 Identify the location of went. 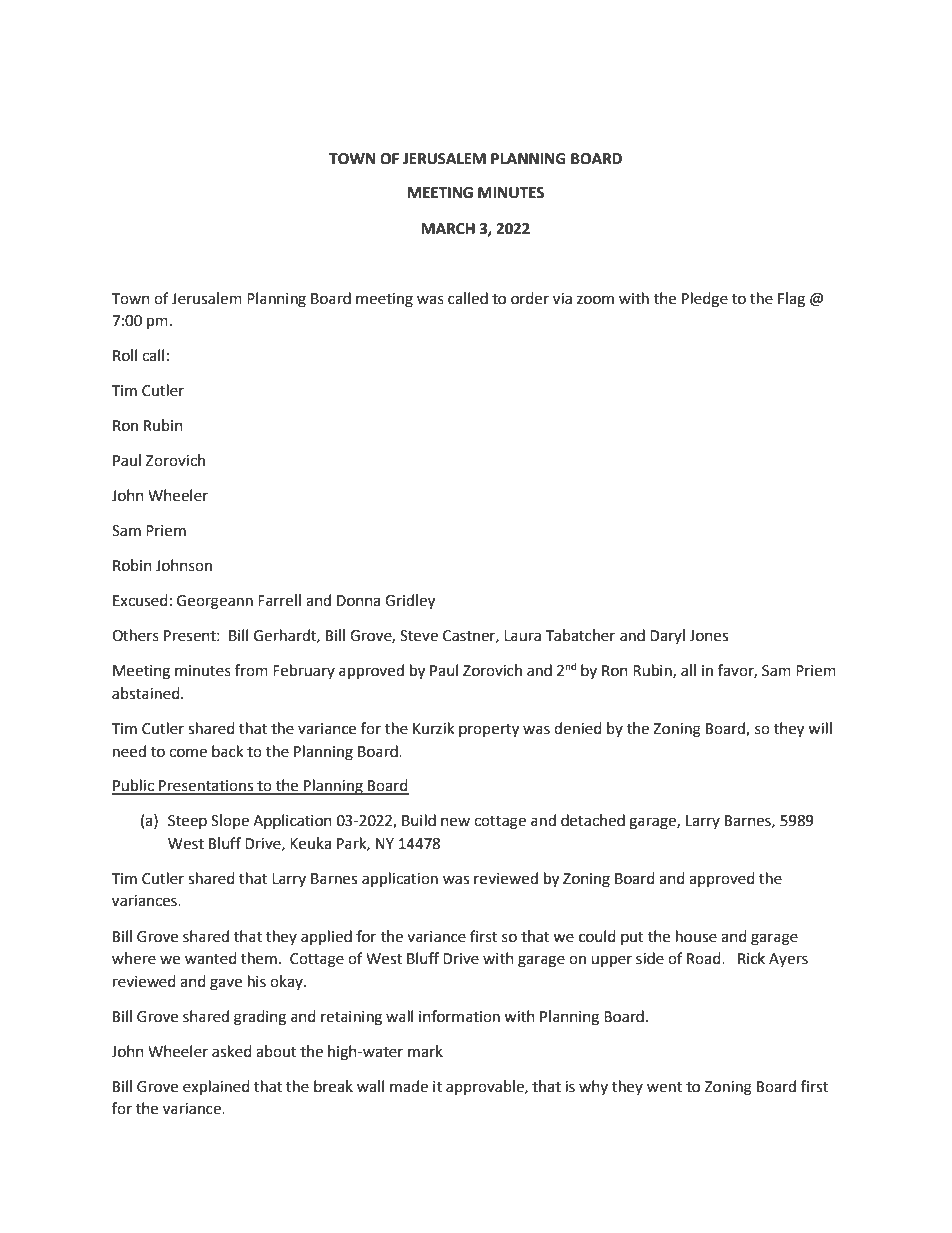
(664, 1087).
